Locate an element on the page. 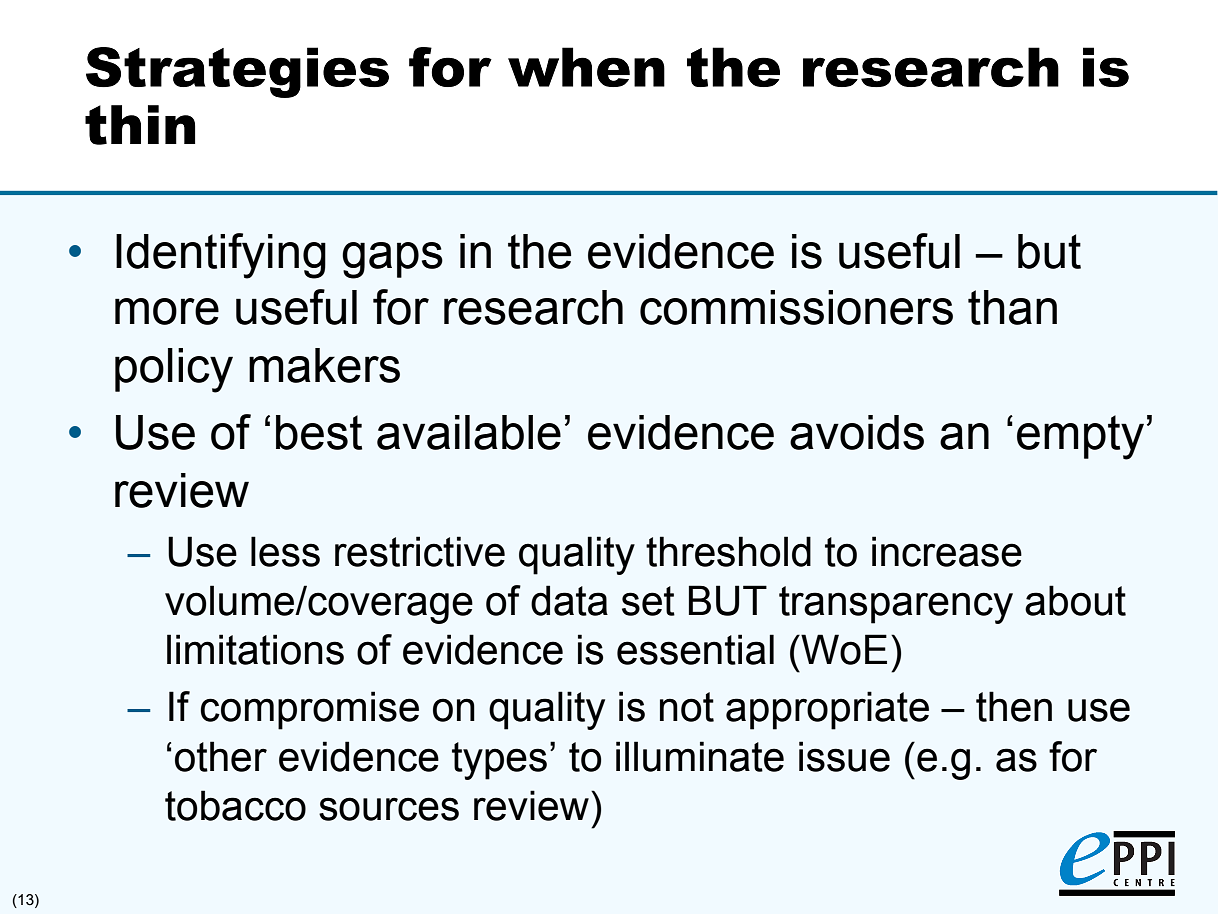 Image resolution: width=1218 pixels, height=914 pixels. less is located at coordinates (285, 551).
